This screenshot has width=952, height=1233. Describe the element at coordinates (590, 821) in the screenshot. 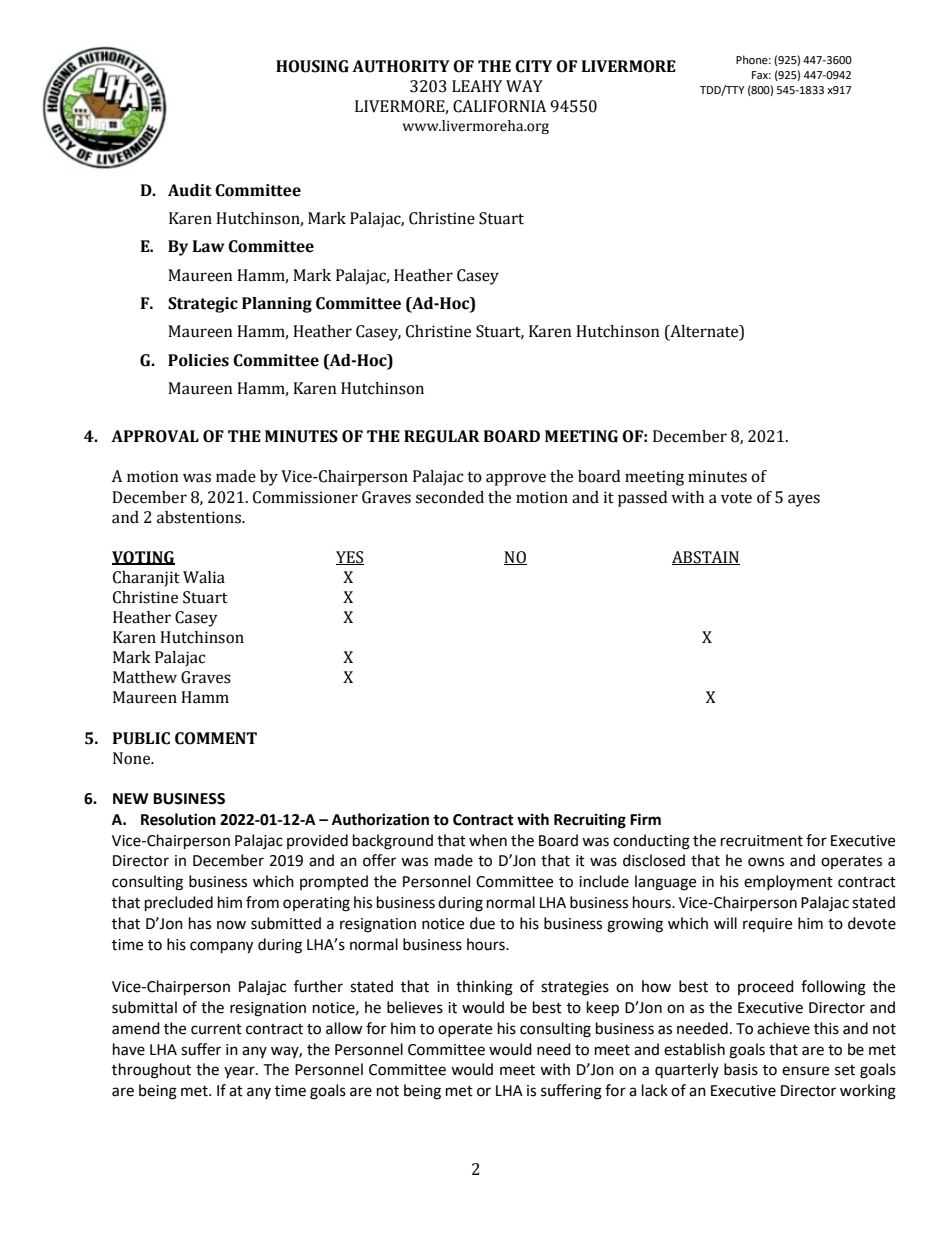

I see `Recruiting` at that location.
